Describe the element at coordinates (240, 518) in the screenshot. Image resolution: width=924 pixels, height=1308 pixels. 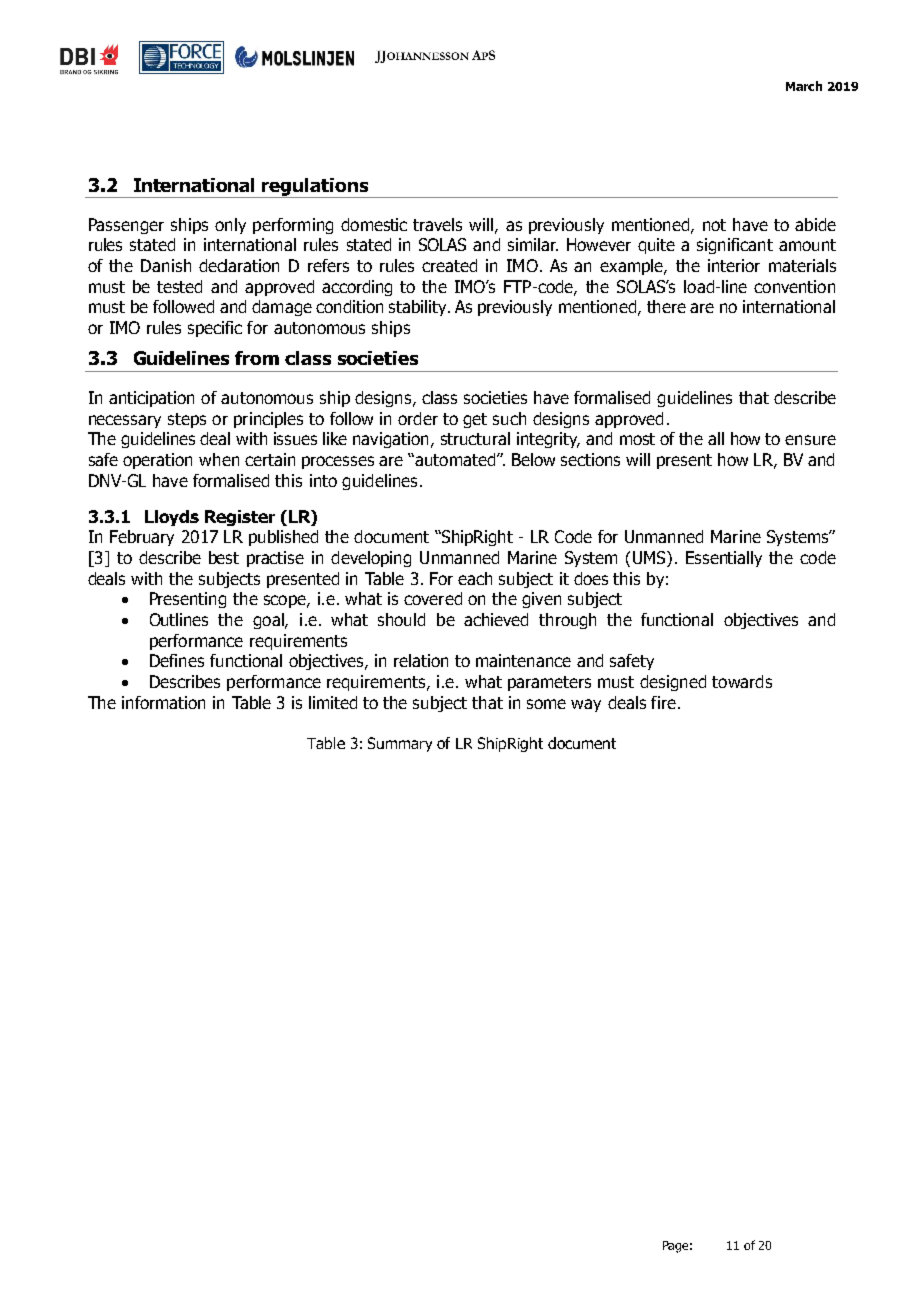
I see `Register` at that location.
